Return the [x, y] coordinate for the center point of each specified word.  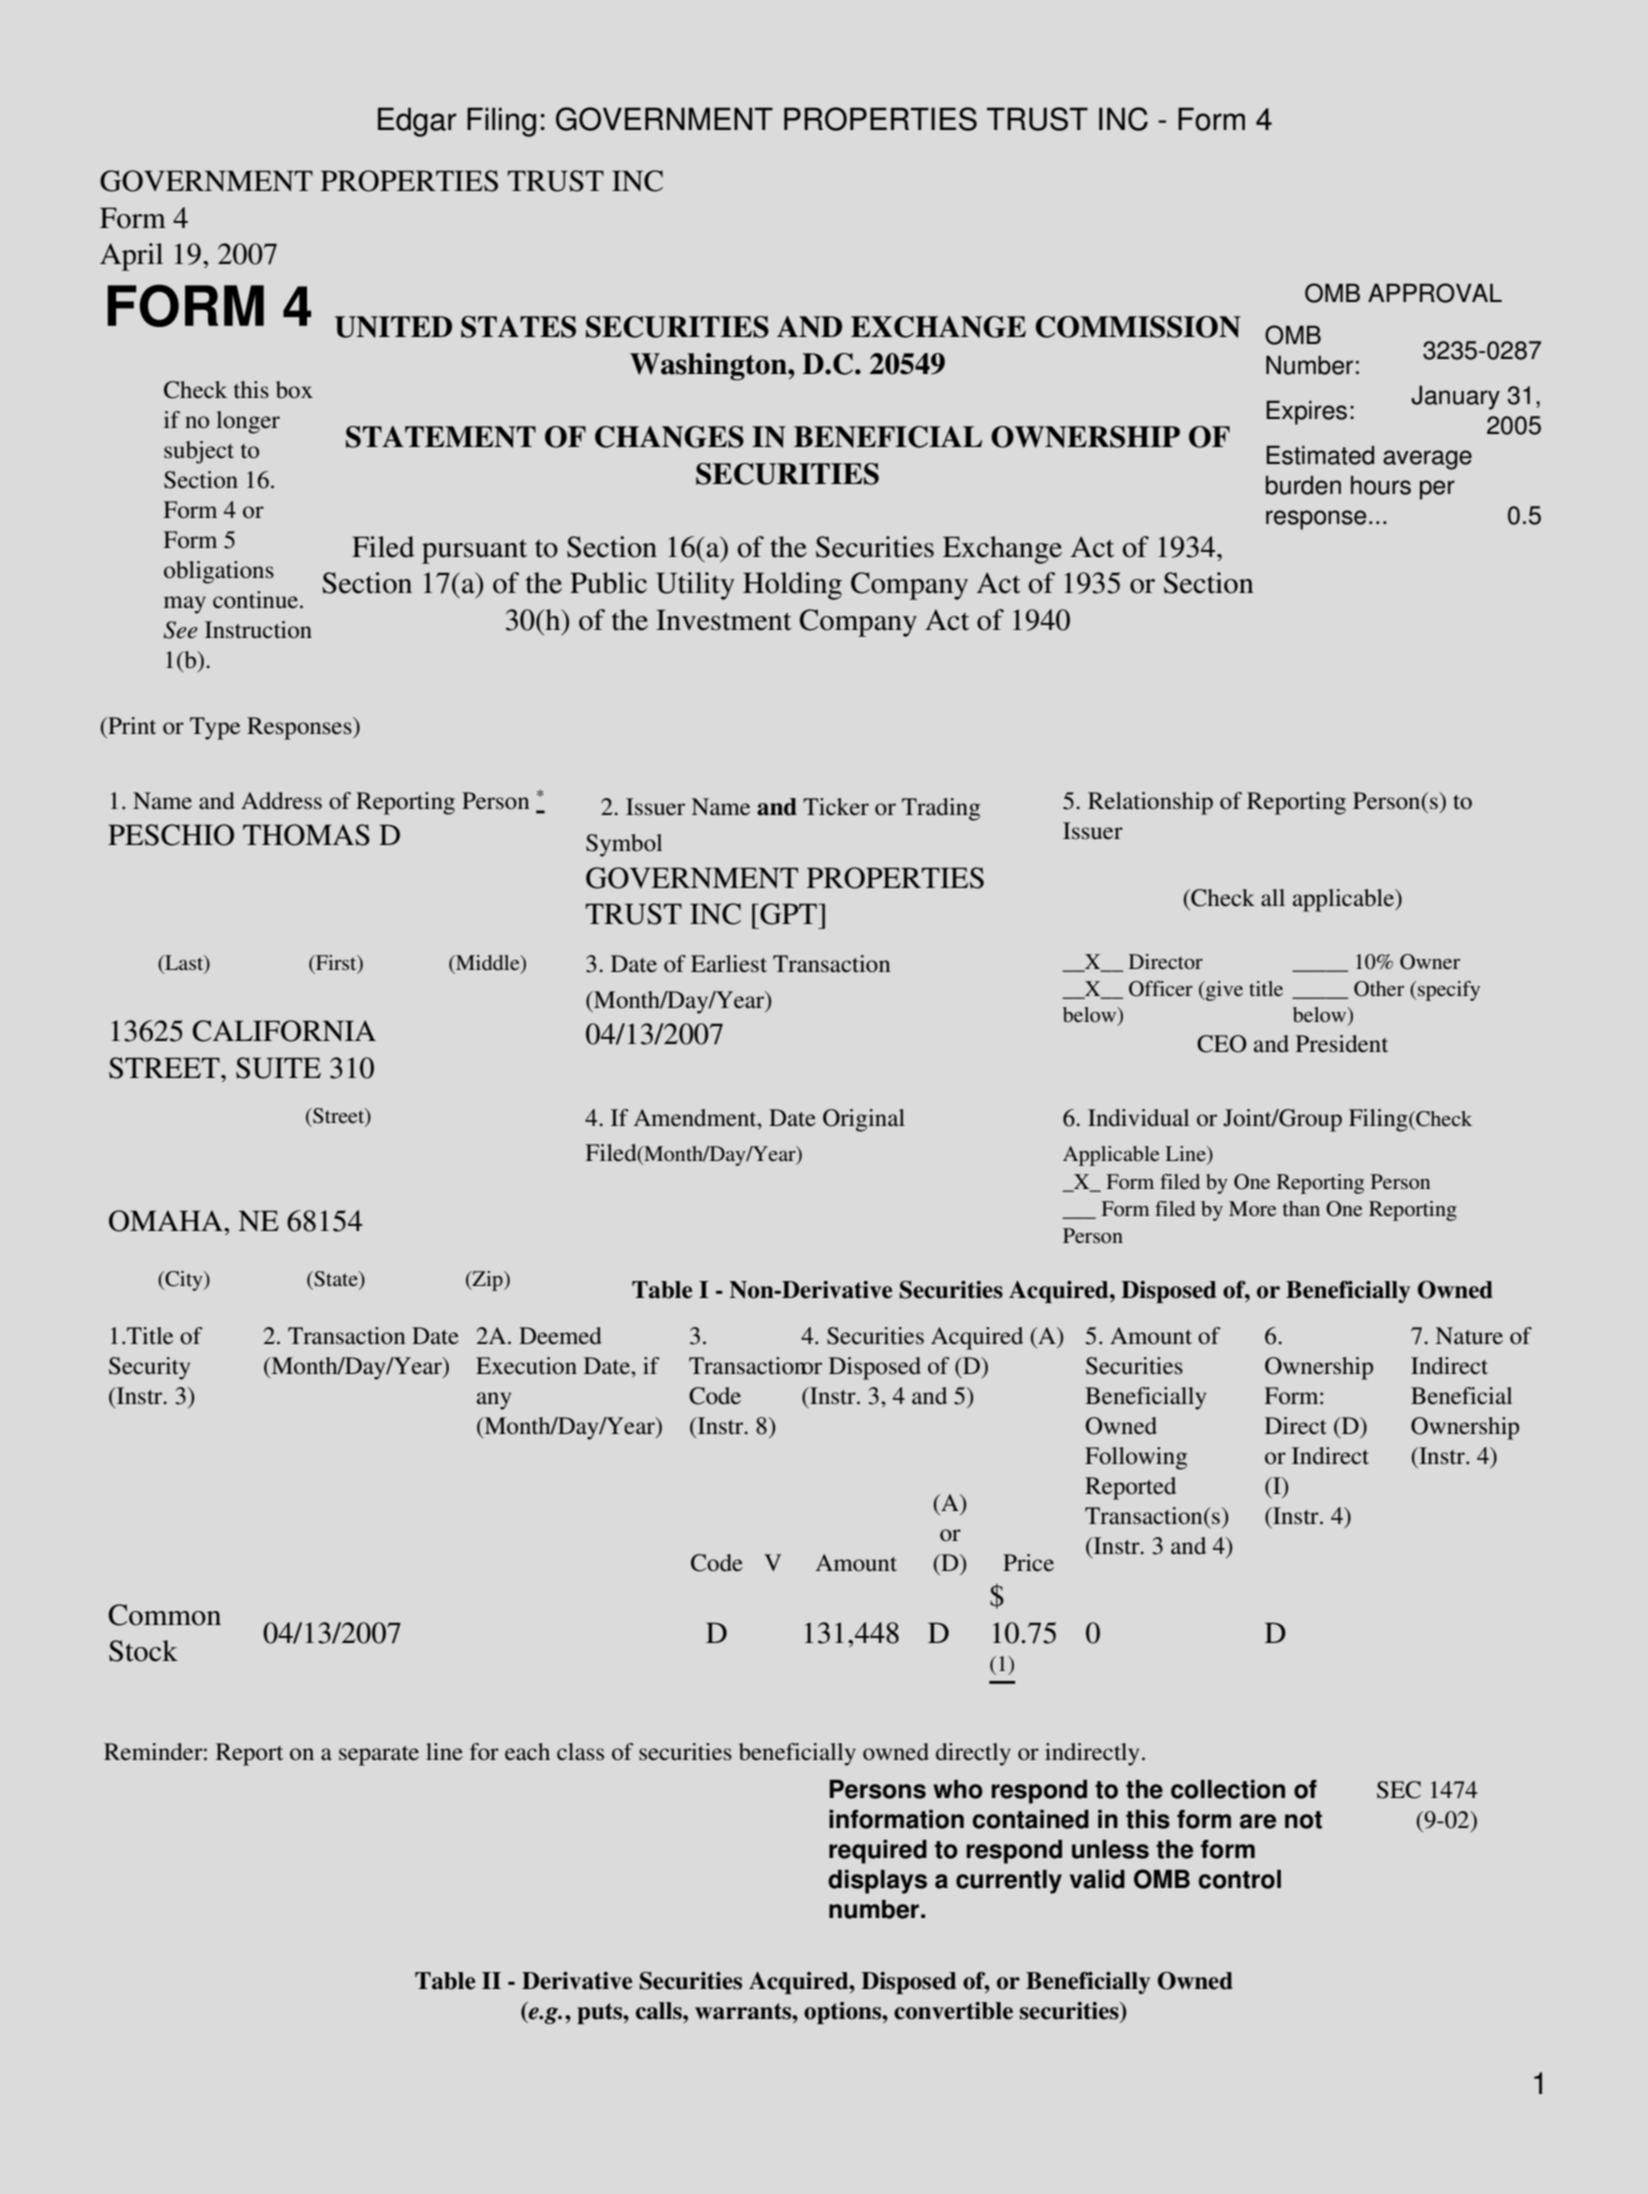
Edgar [417, 122]
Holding [792, 586]
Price [1028, 1563]
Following [1136, 1458]
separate [379, 1756]
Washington [709, 367]
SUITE [278, 1068]
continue [257, 600]
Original [864, 1120]
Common [164, 1615]
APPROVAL [1435, 293]
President [1342, 1044]
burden [1303, 485]
